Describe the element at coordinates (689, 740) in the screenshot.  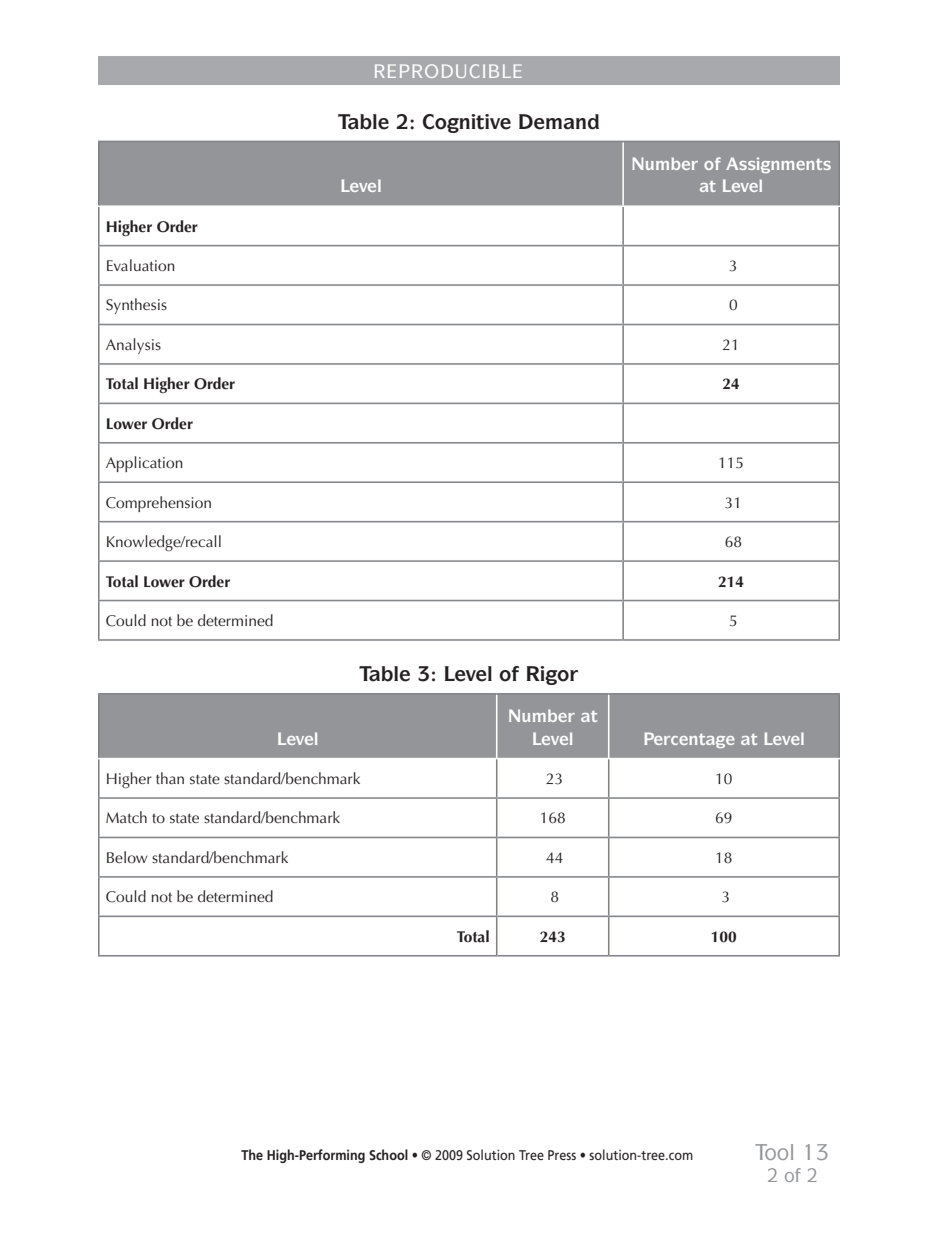
I see `Percentage` at that location.
